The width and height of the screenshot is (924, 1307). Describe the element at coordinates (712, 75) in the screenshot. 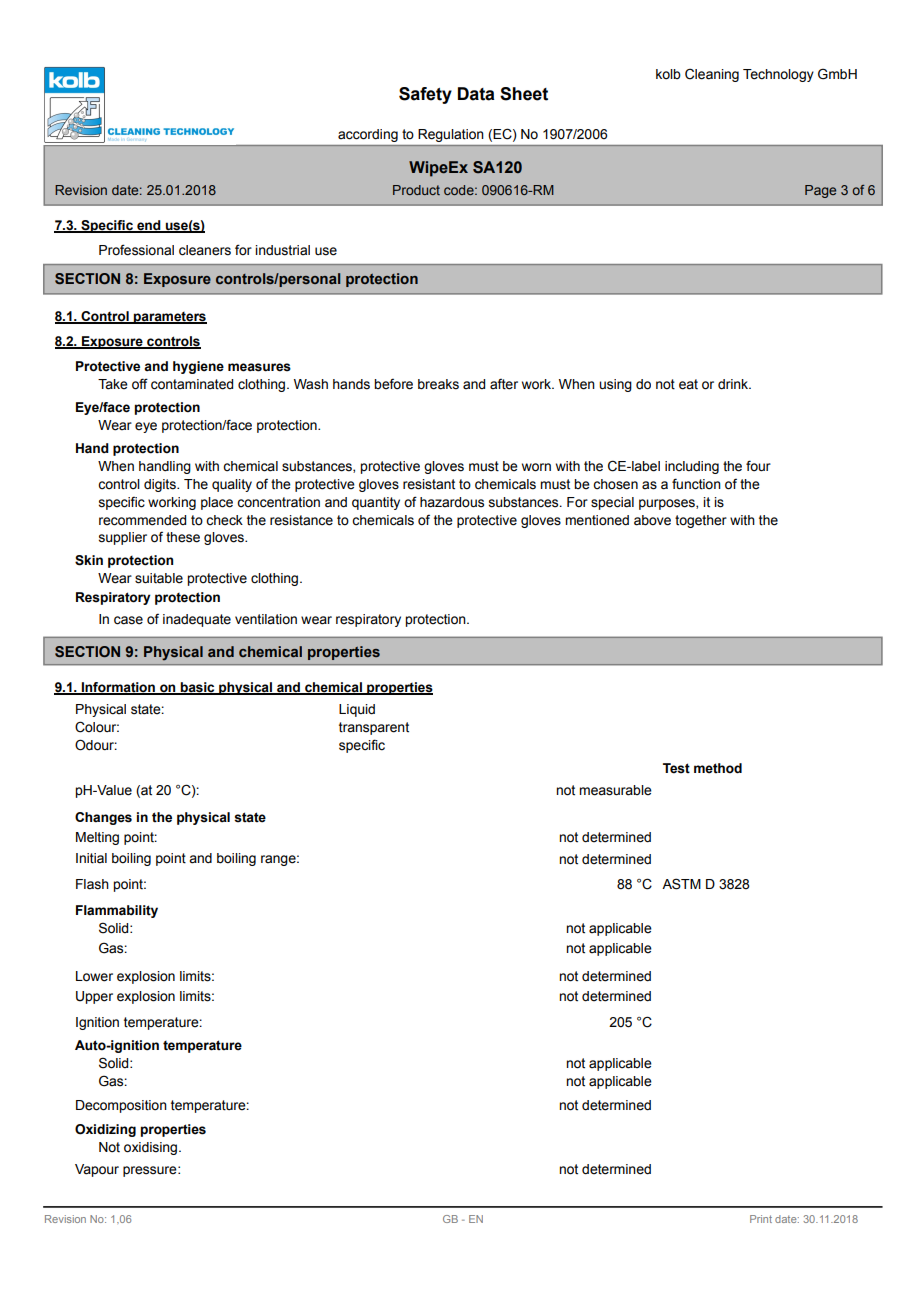

I see `Cleaning` at that location.
